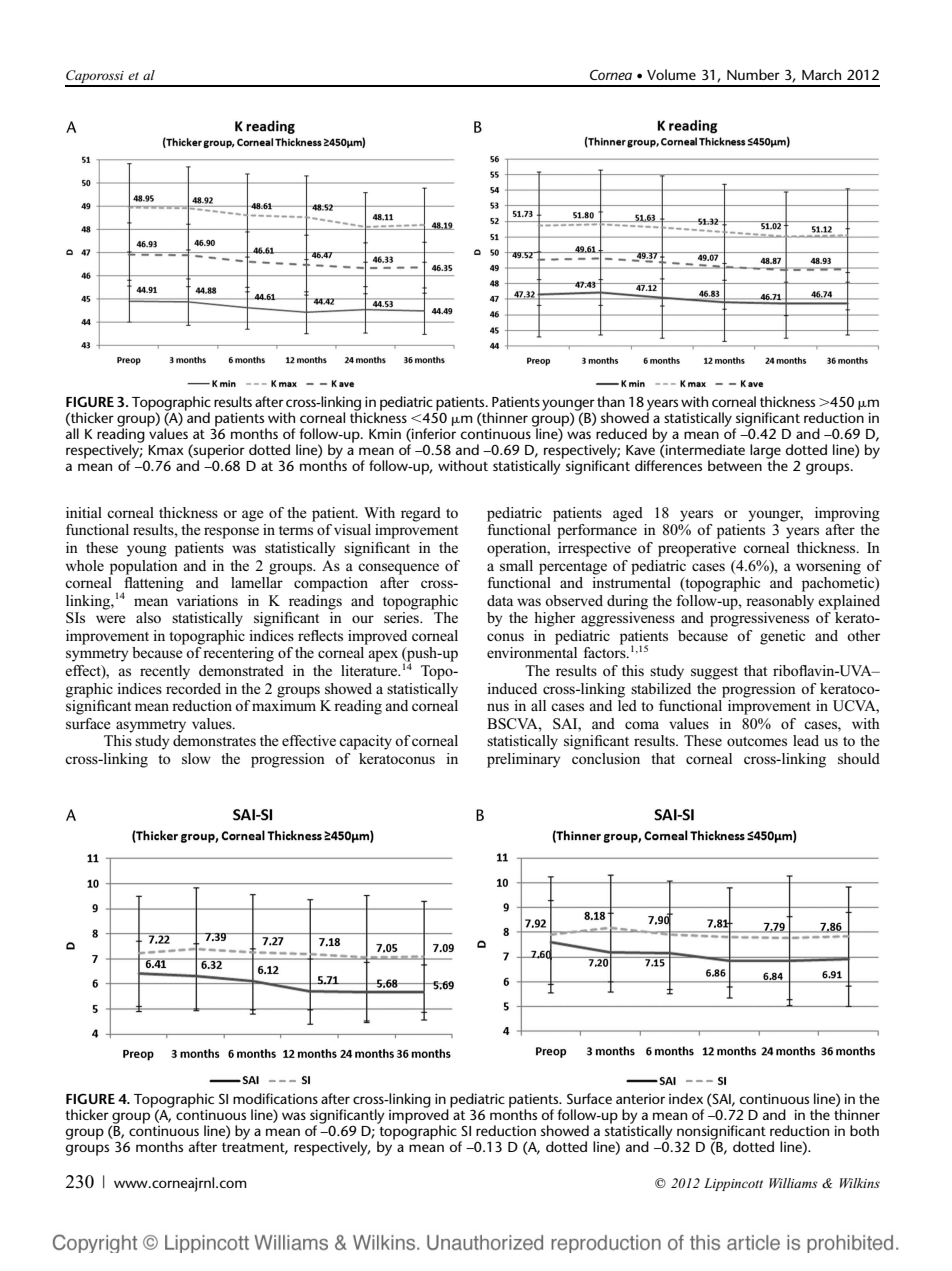  I want to click on modifications, so click(275, 1098).
